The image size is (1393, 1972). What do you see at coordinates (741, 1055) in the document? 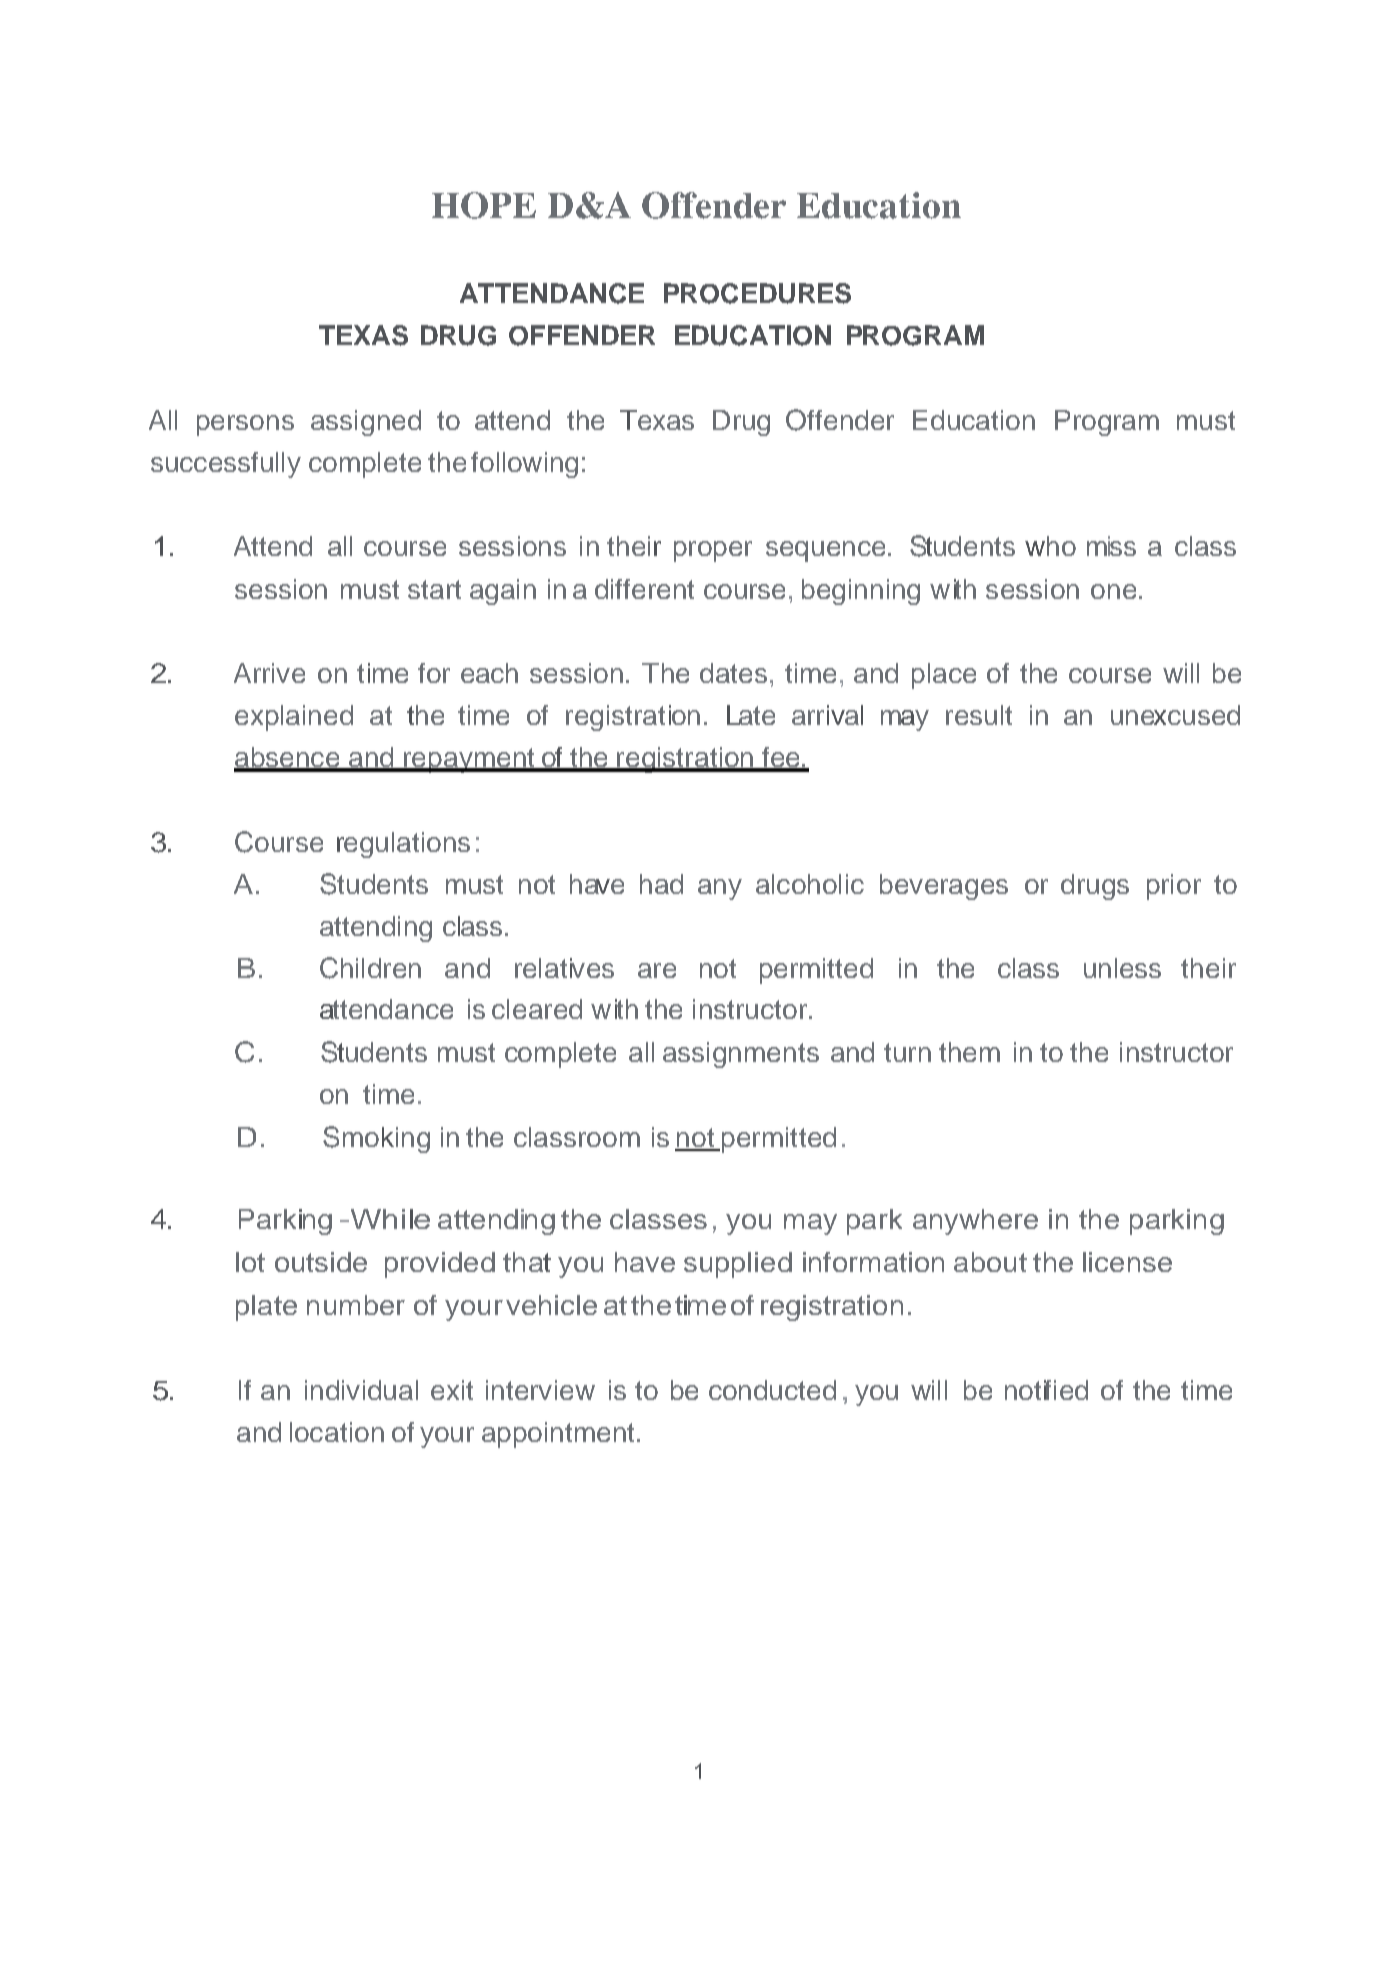
I see `assignments` at bounding box center [741, 1055].
